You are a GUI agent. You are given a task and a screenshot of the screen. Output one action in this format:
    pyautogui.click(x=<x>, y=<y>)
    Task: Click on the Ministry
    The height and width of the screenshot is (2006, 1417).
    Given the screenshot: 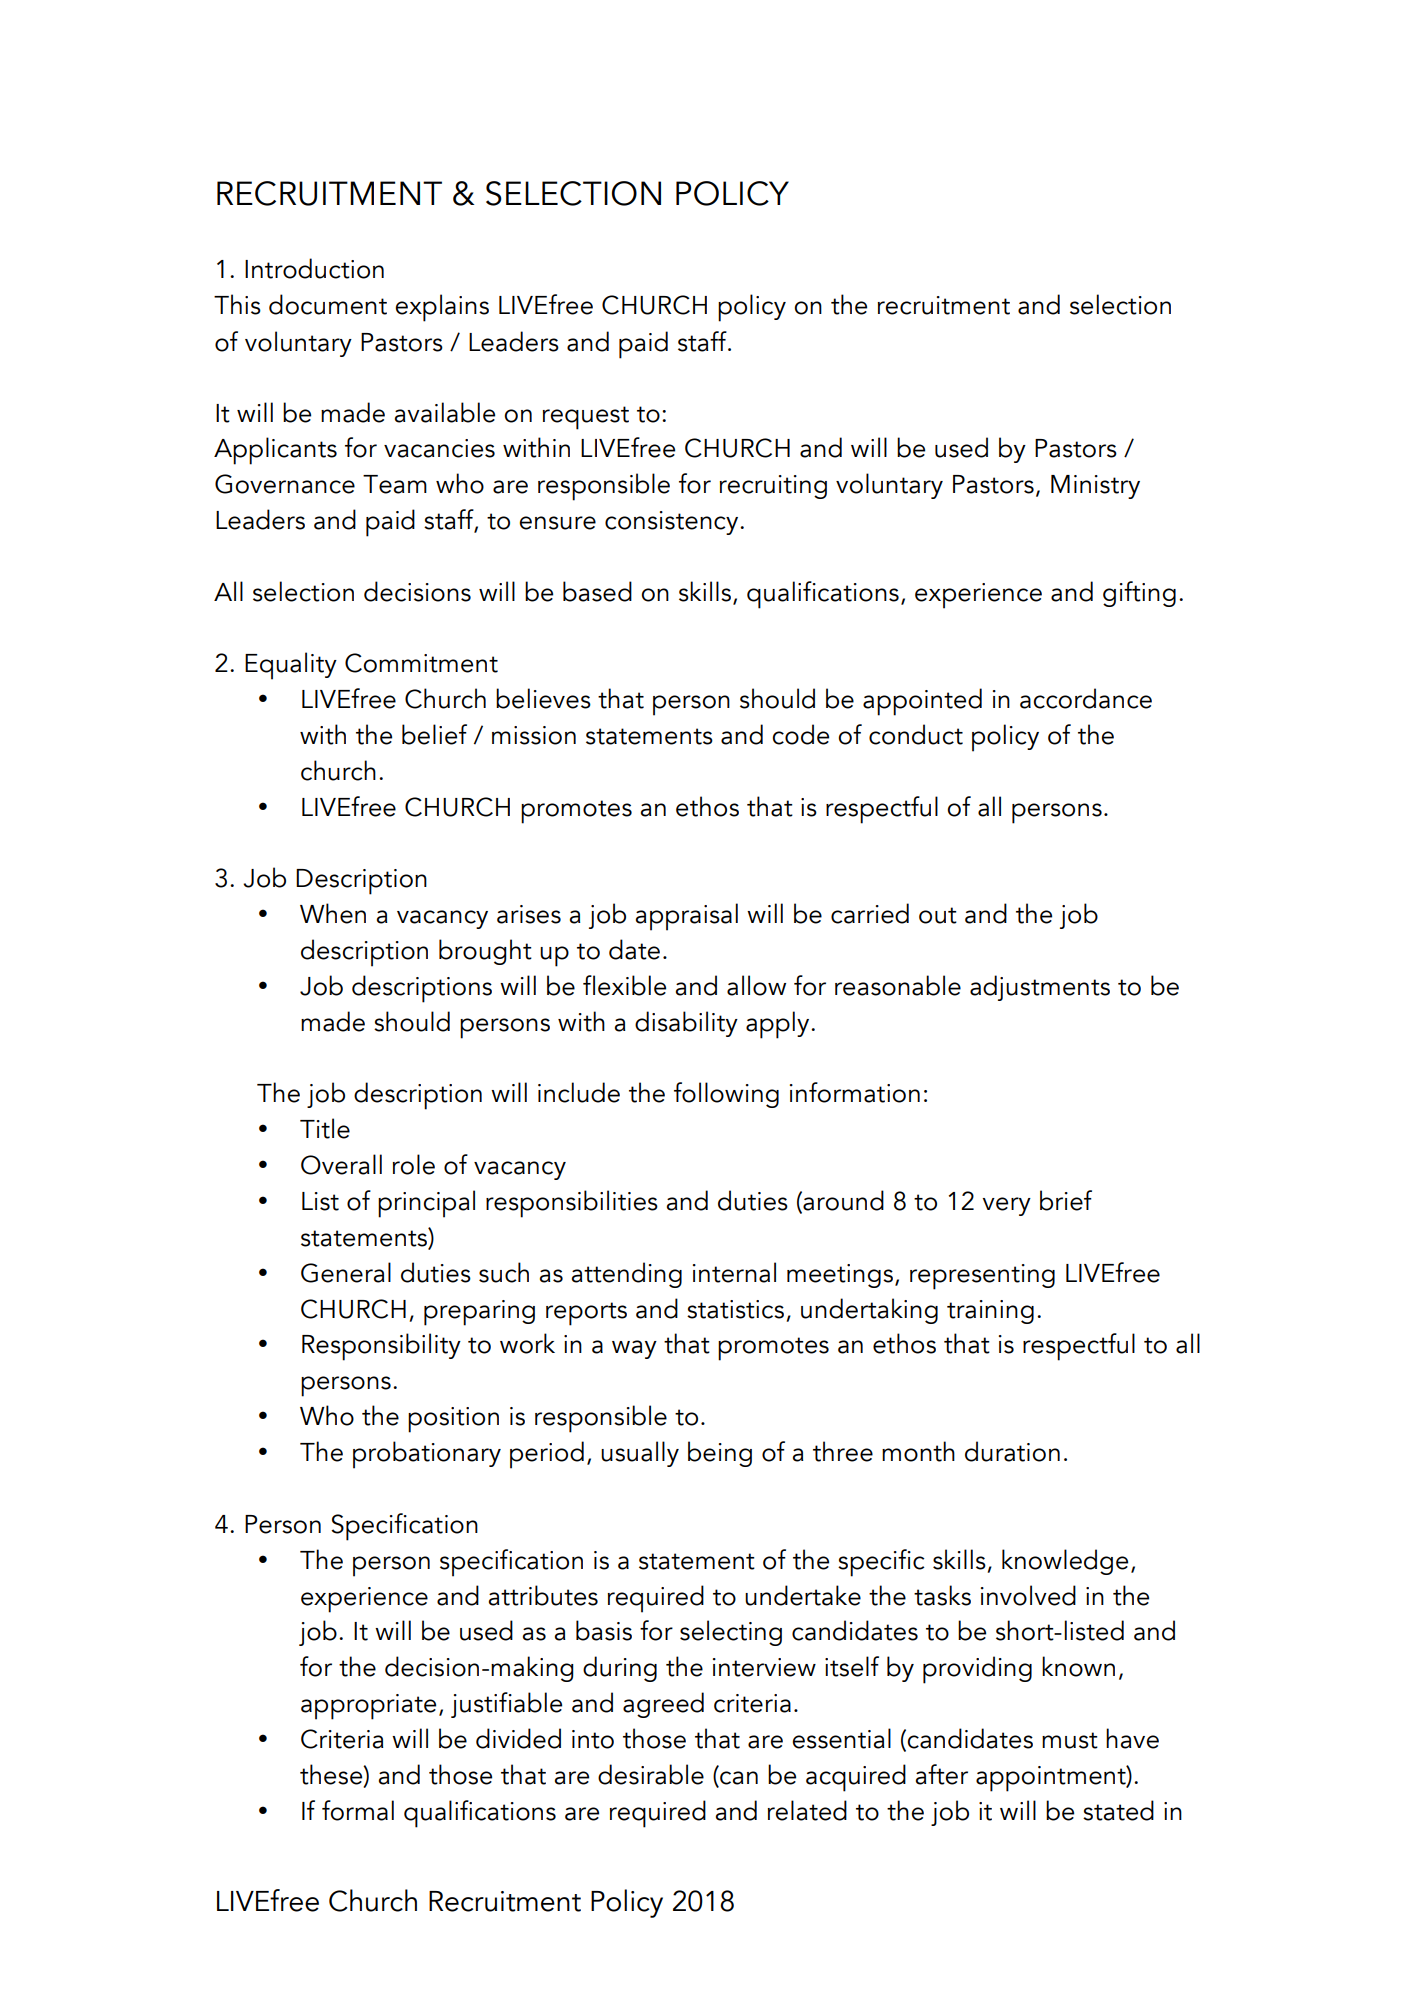 What is the action you would take?
    pyautogui.click(x=1095, y=487)
